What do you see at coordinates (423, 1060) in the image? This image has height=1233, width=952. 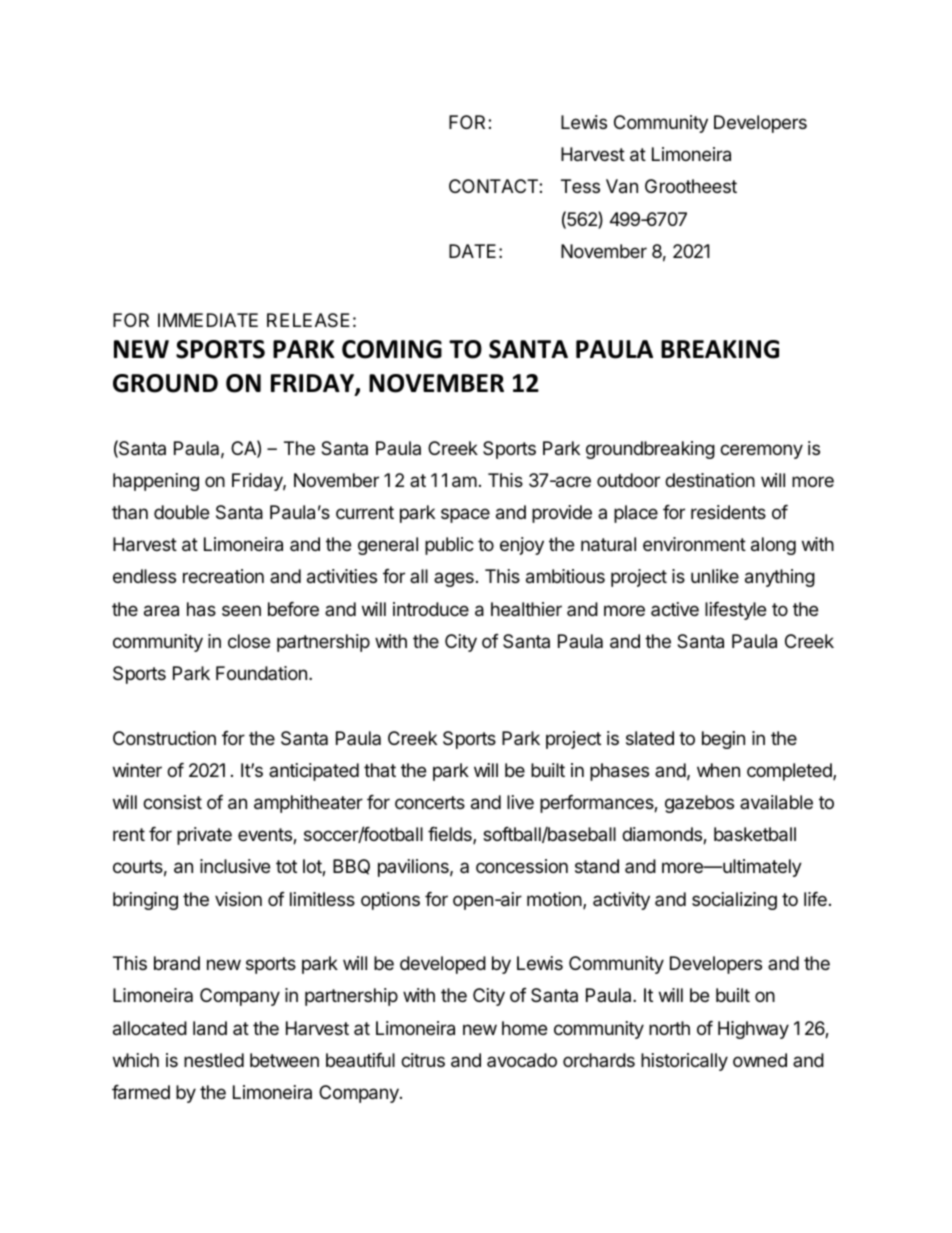 I see `citrus` at bounding box center [423, 1060].
